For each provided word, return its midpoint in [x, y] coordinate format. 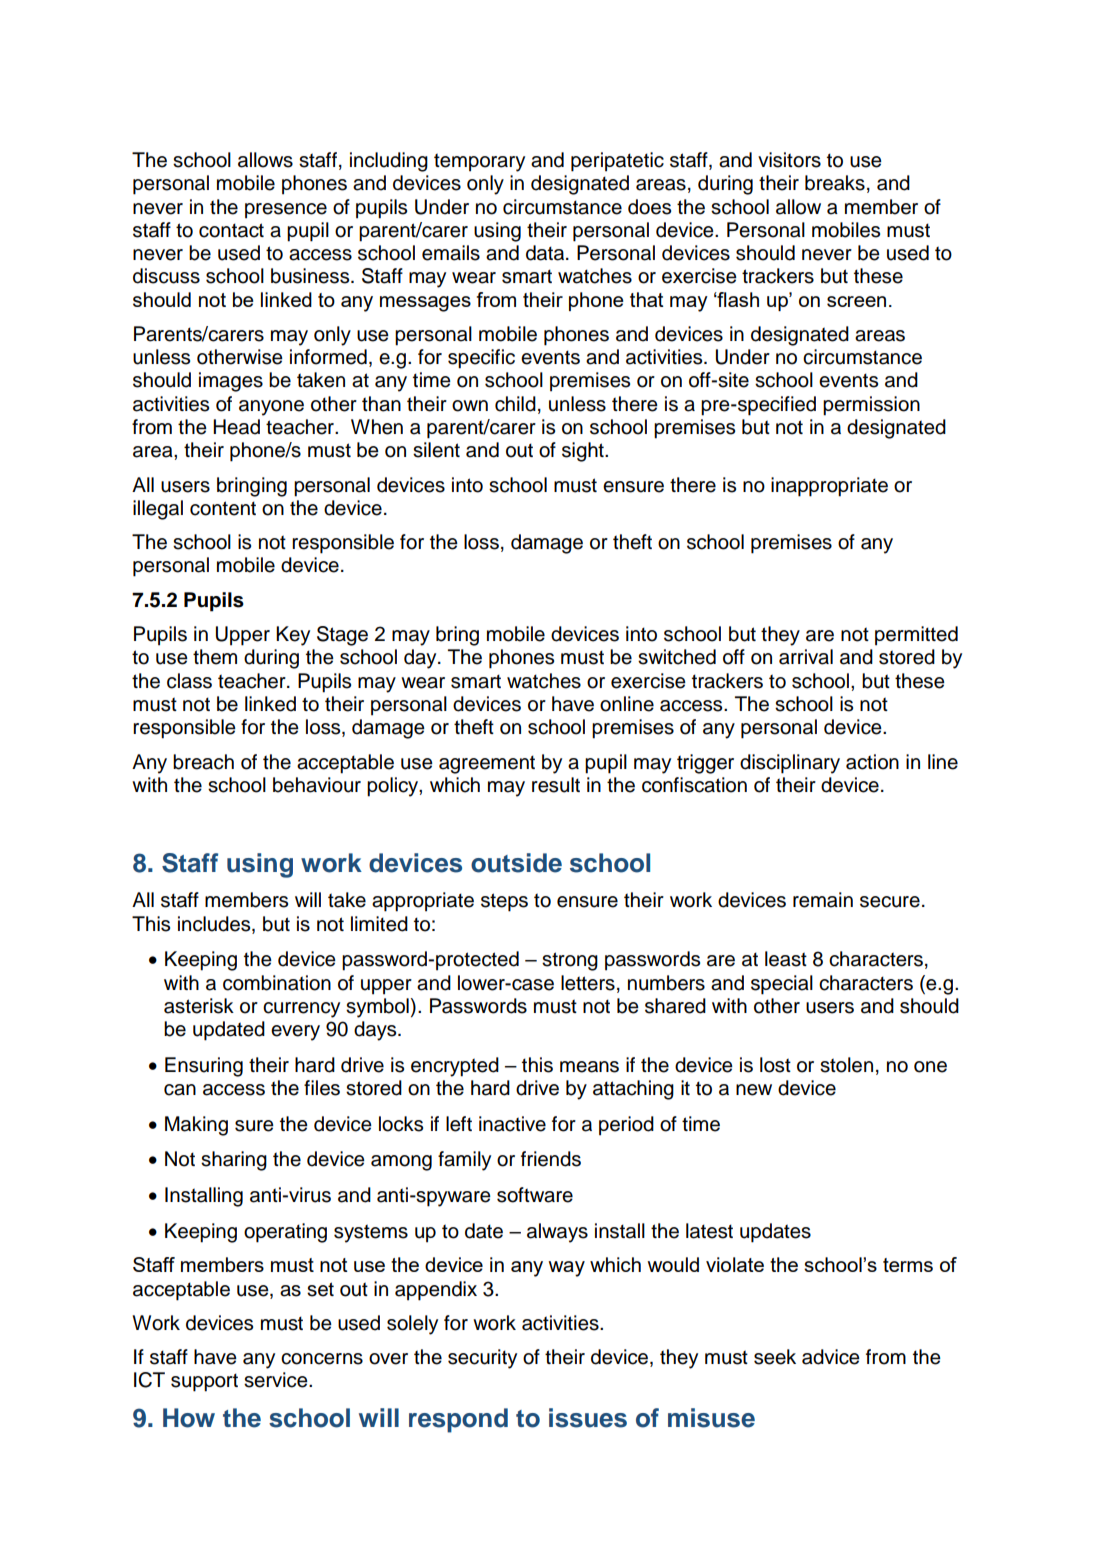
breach [203, 762]
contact [231, 230]
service [277, 1380]
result [556, 785]
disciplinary [790, 764]
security [482, 1359]
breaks [835, 183]
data [546, 253]
